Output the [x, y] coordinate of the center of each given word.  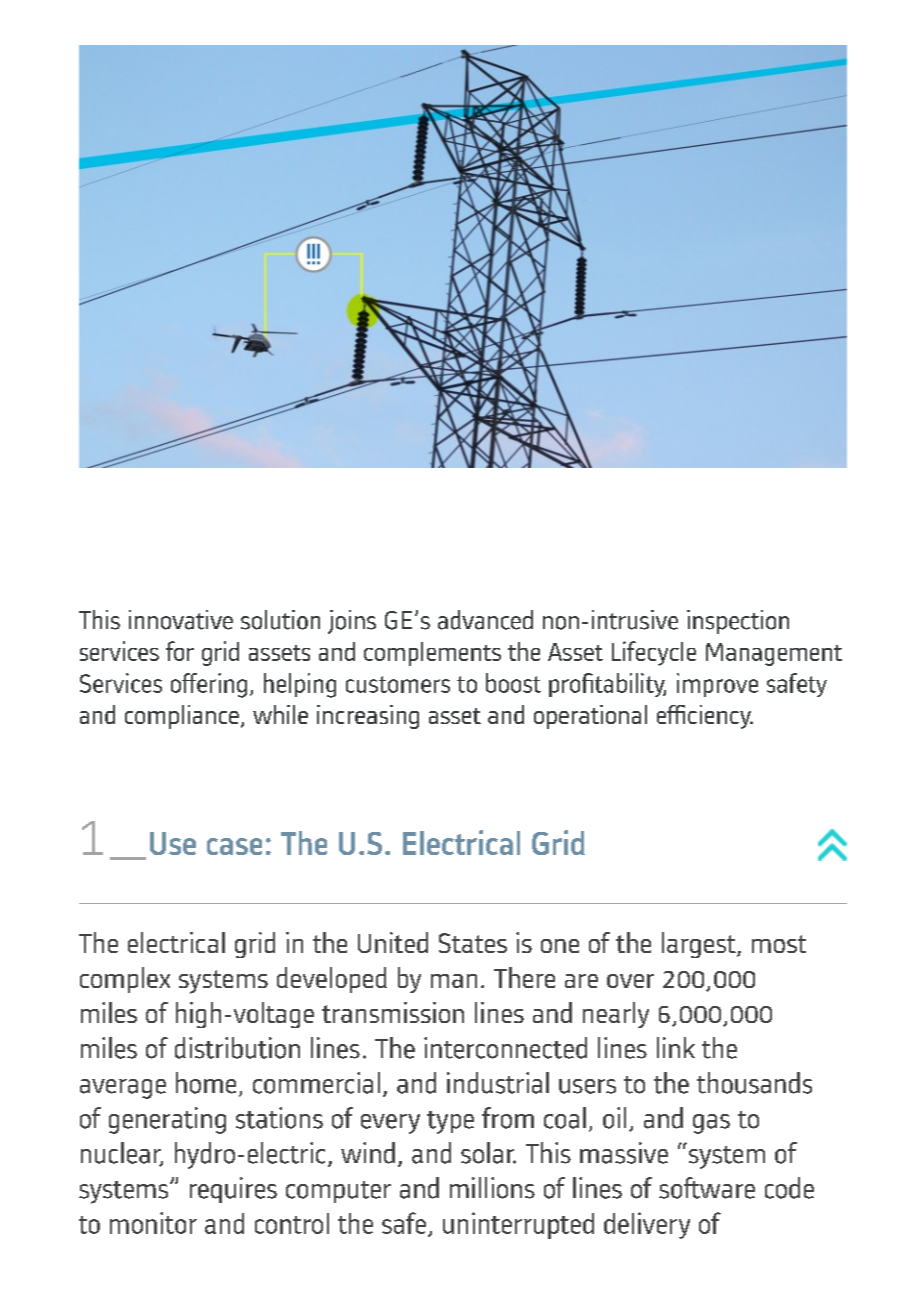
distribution [237, 1048]
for [180, 651]
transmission [393, 1012]
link [676, 1047]
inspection [738, 622]
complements [432, 654]
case [234, 846]
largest [700, 945]
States [473, 943]
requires [233, 1190]
